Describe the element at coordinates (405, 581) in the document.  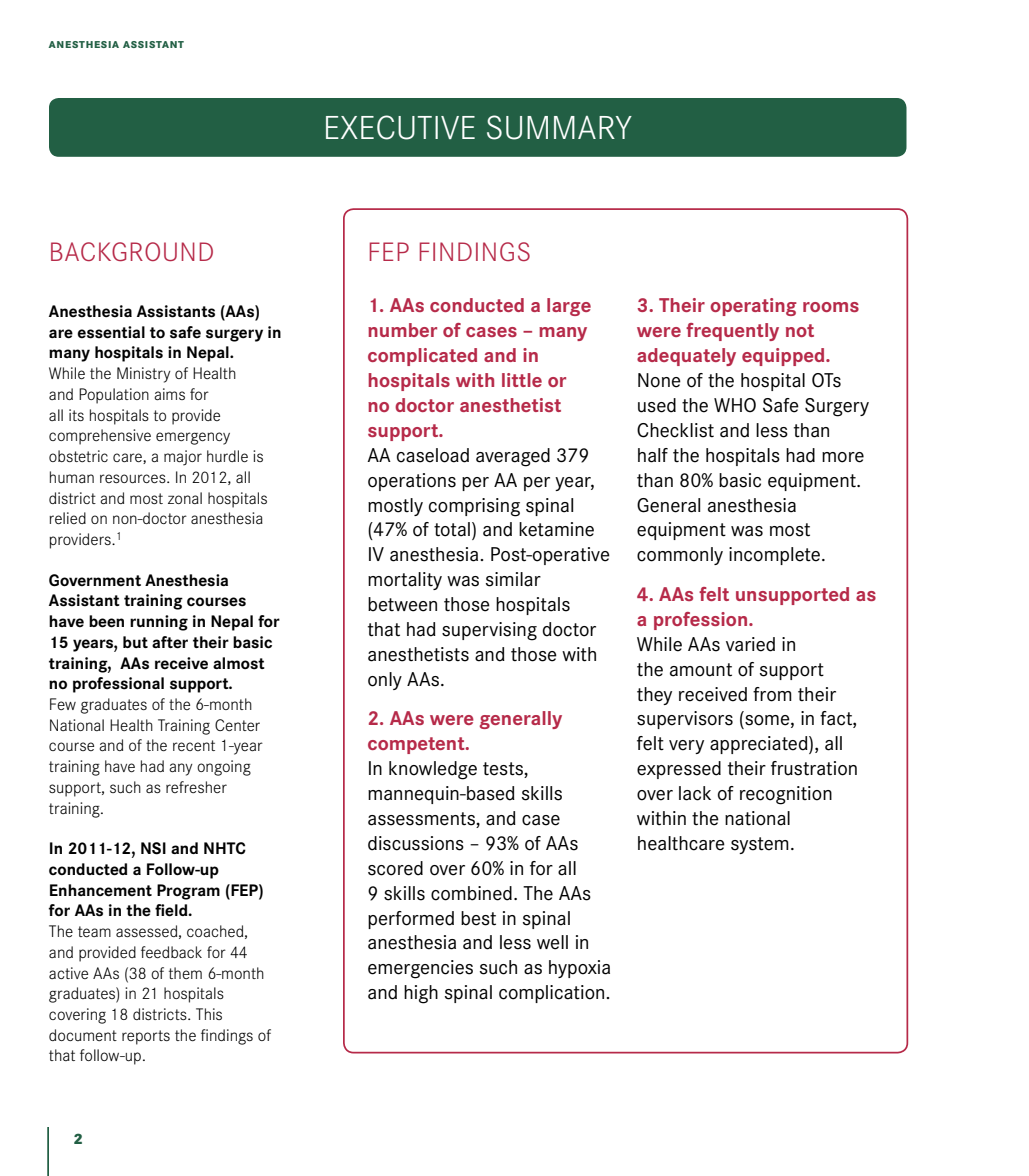
I see `mortality` at that location.
